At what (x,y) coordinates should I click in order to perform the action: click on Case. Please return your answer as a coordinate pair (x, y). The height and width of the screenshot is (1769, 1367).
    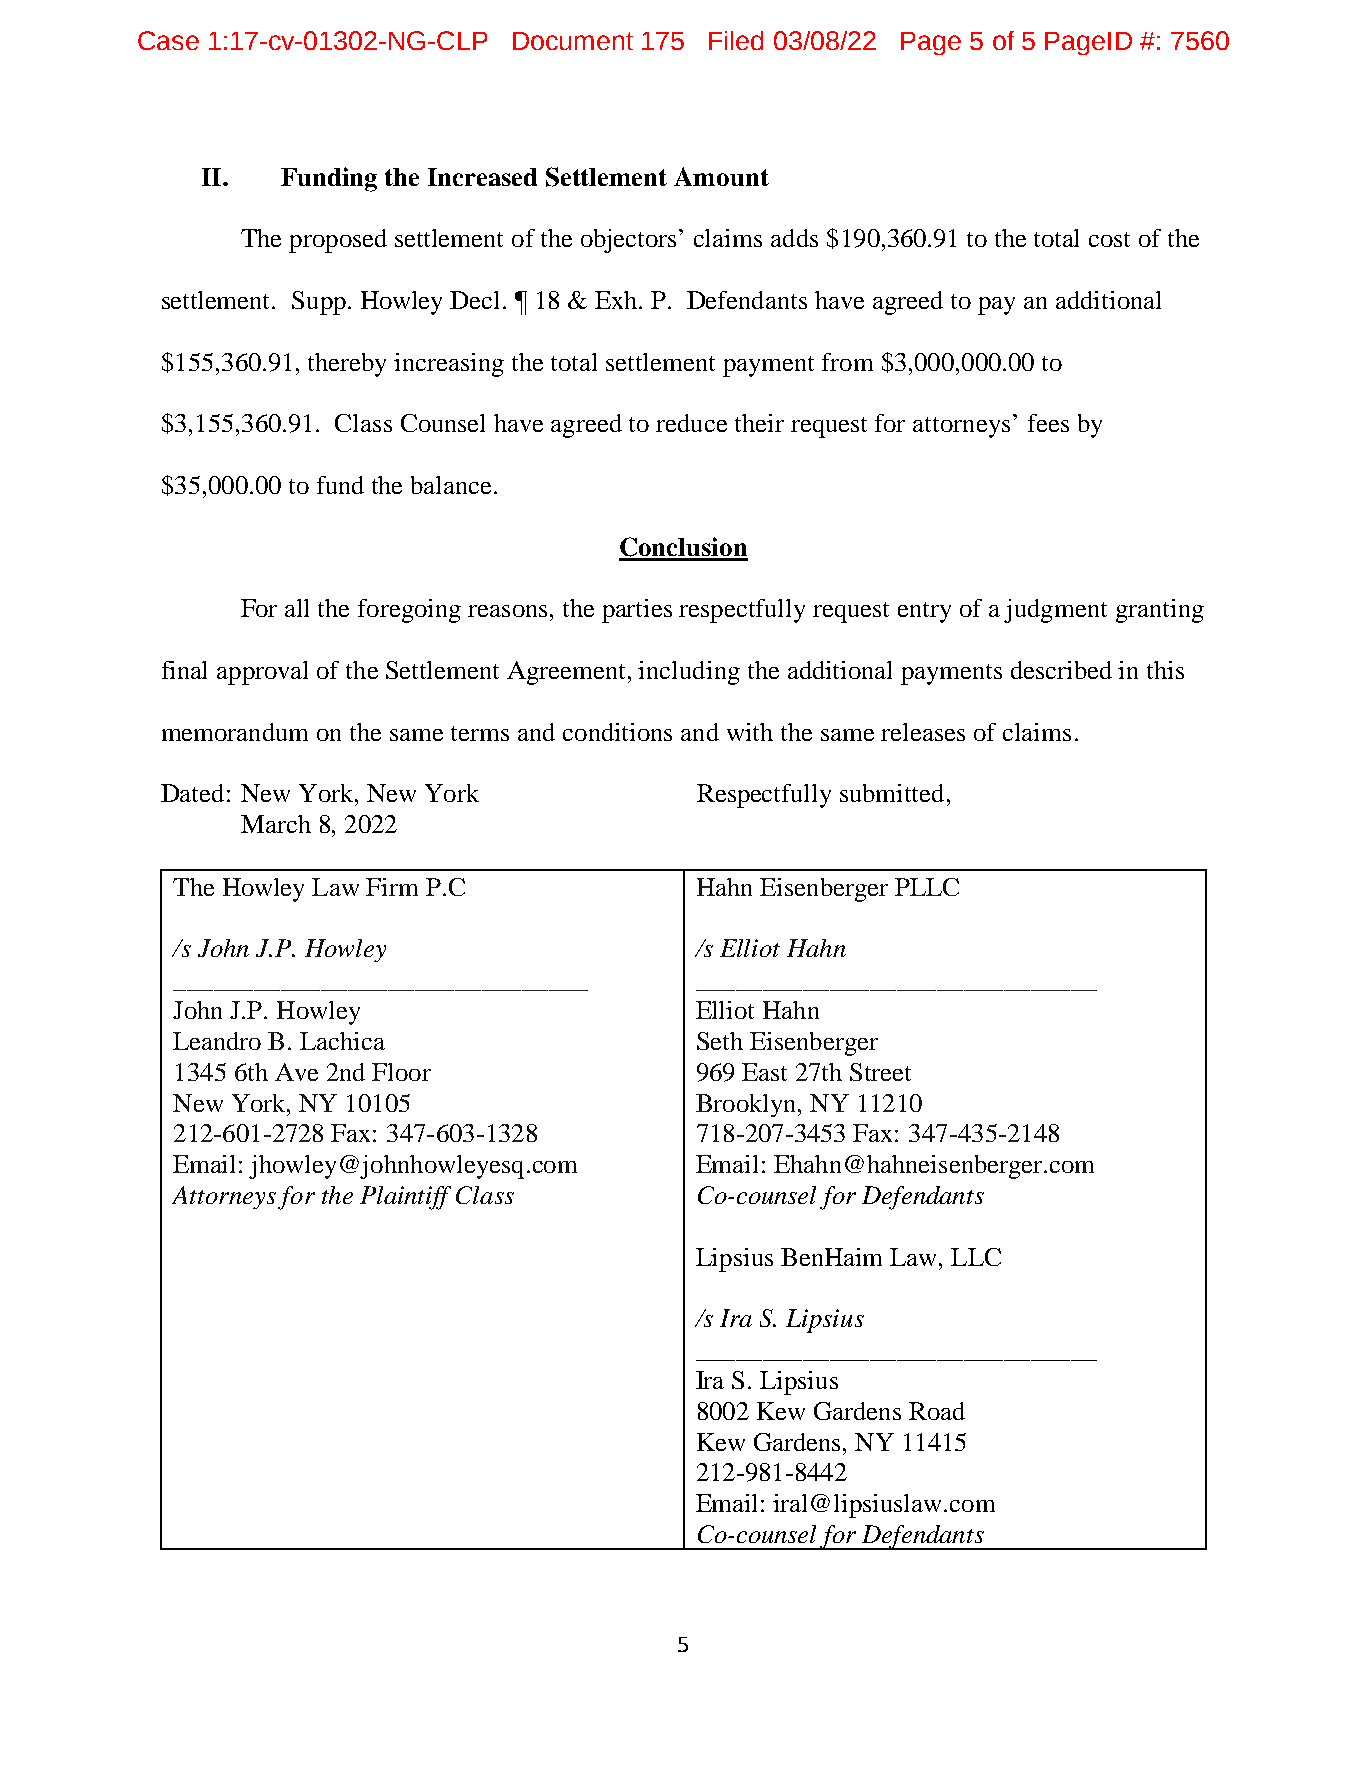
    Looking at the image, I should click on (168, 40).
